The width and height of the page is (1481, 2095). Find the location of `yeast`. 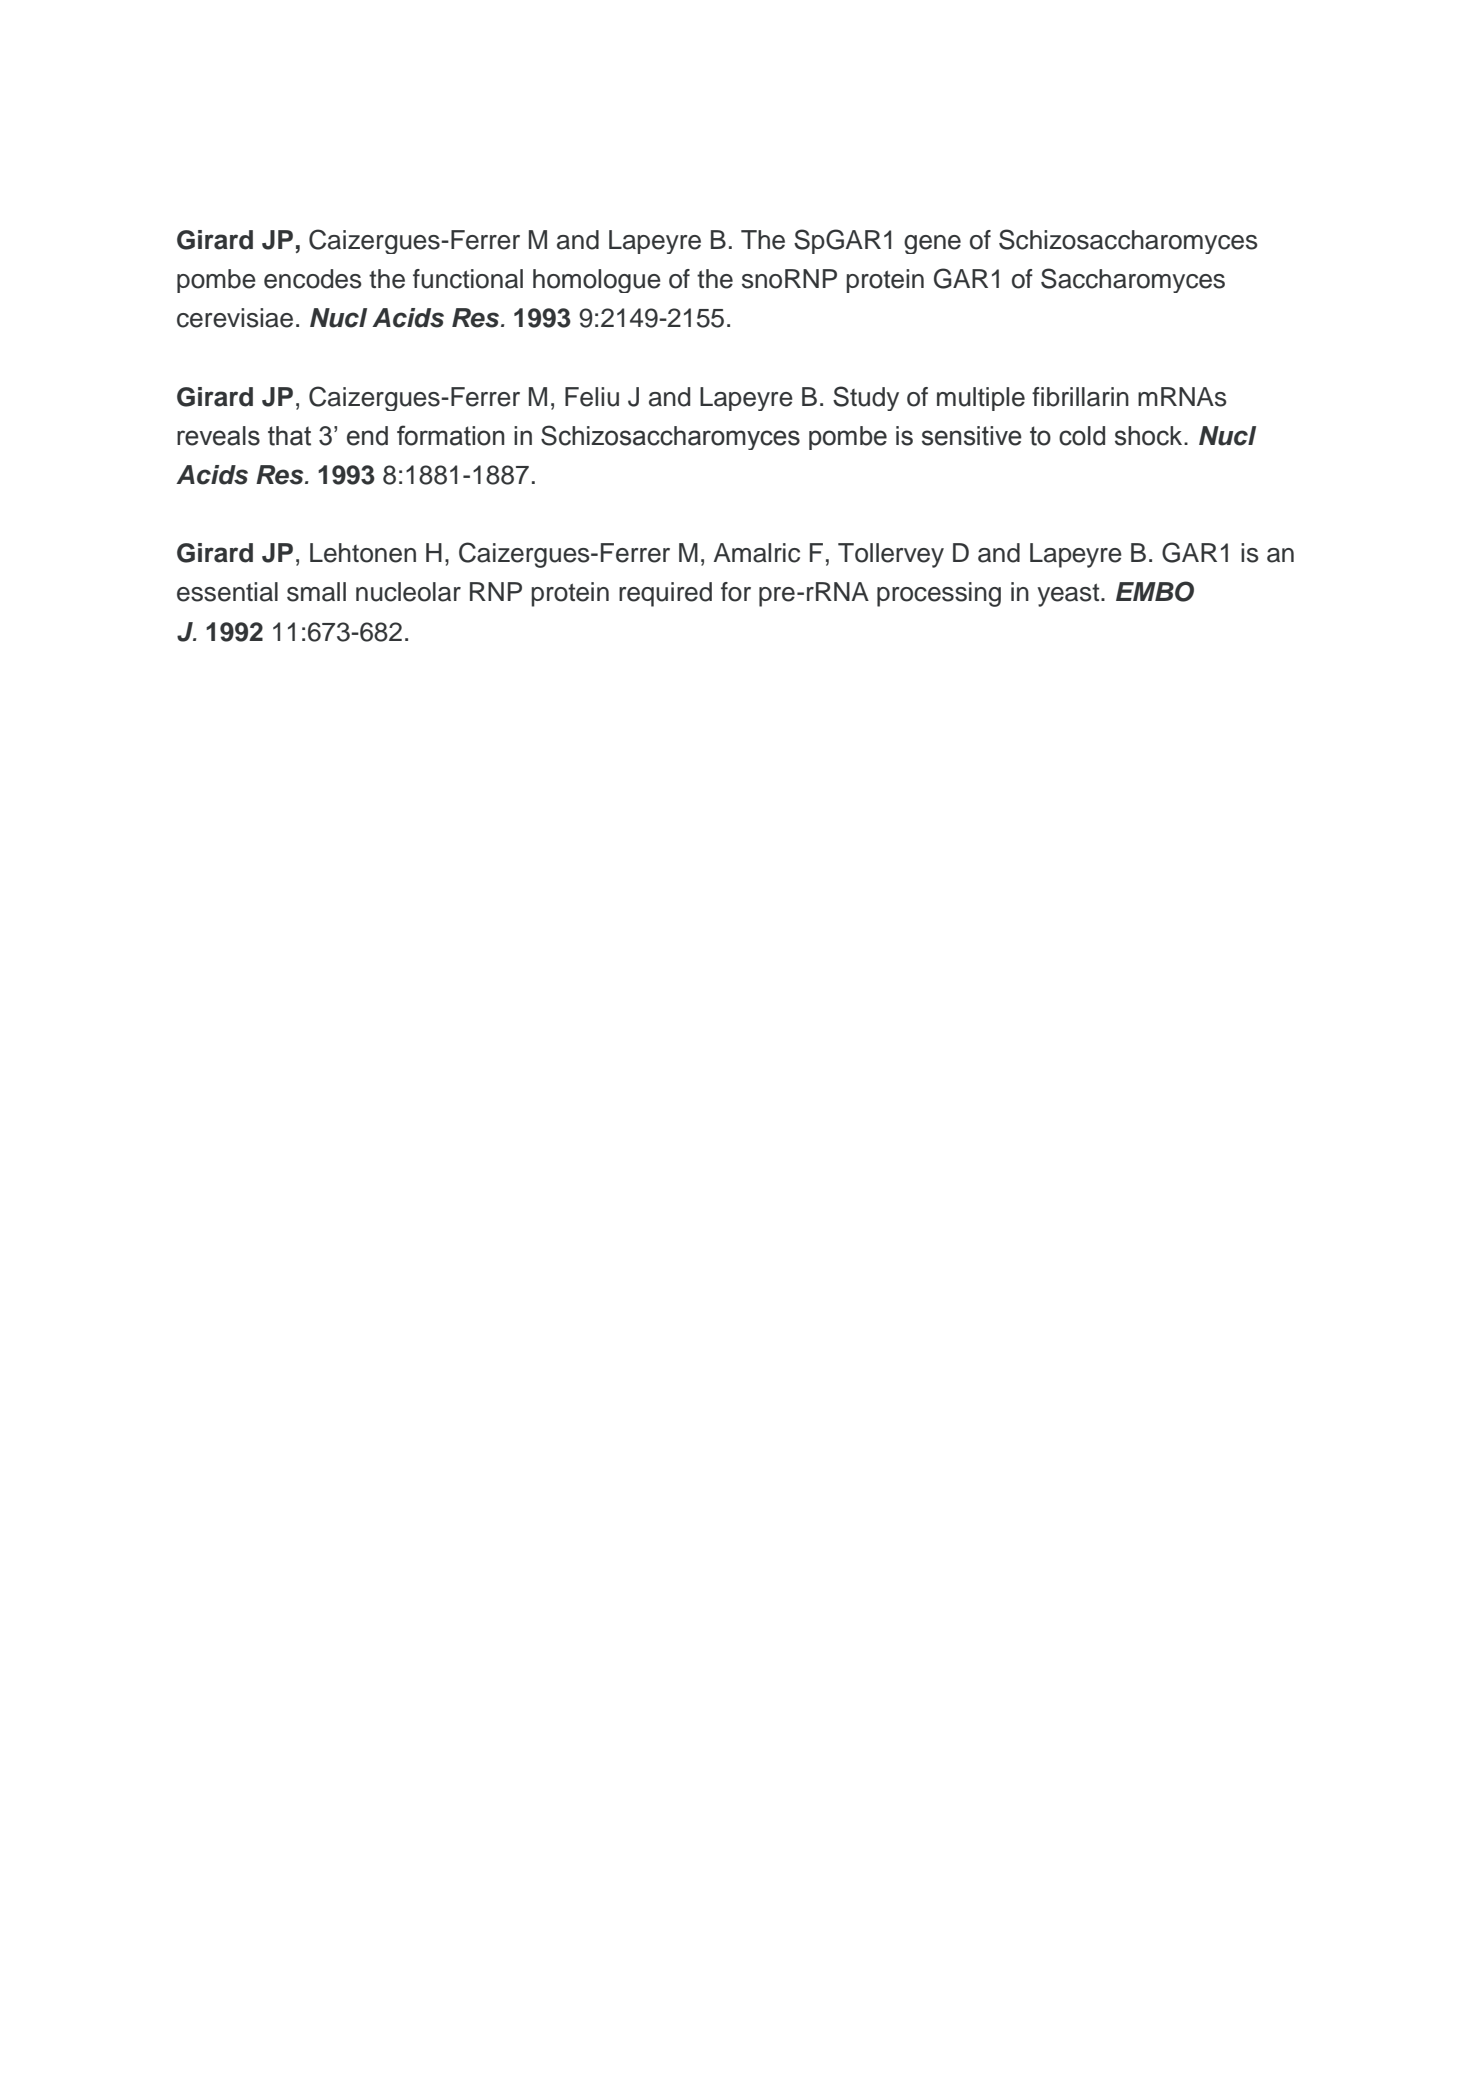

yeast is located at coordinates (1069, 595).
